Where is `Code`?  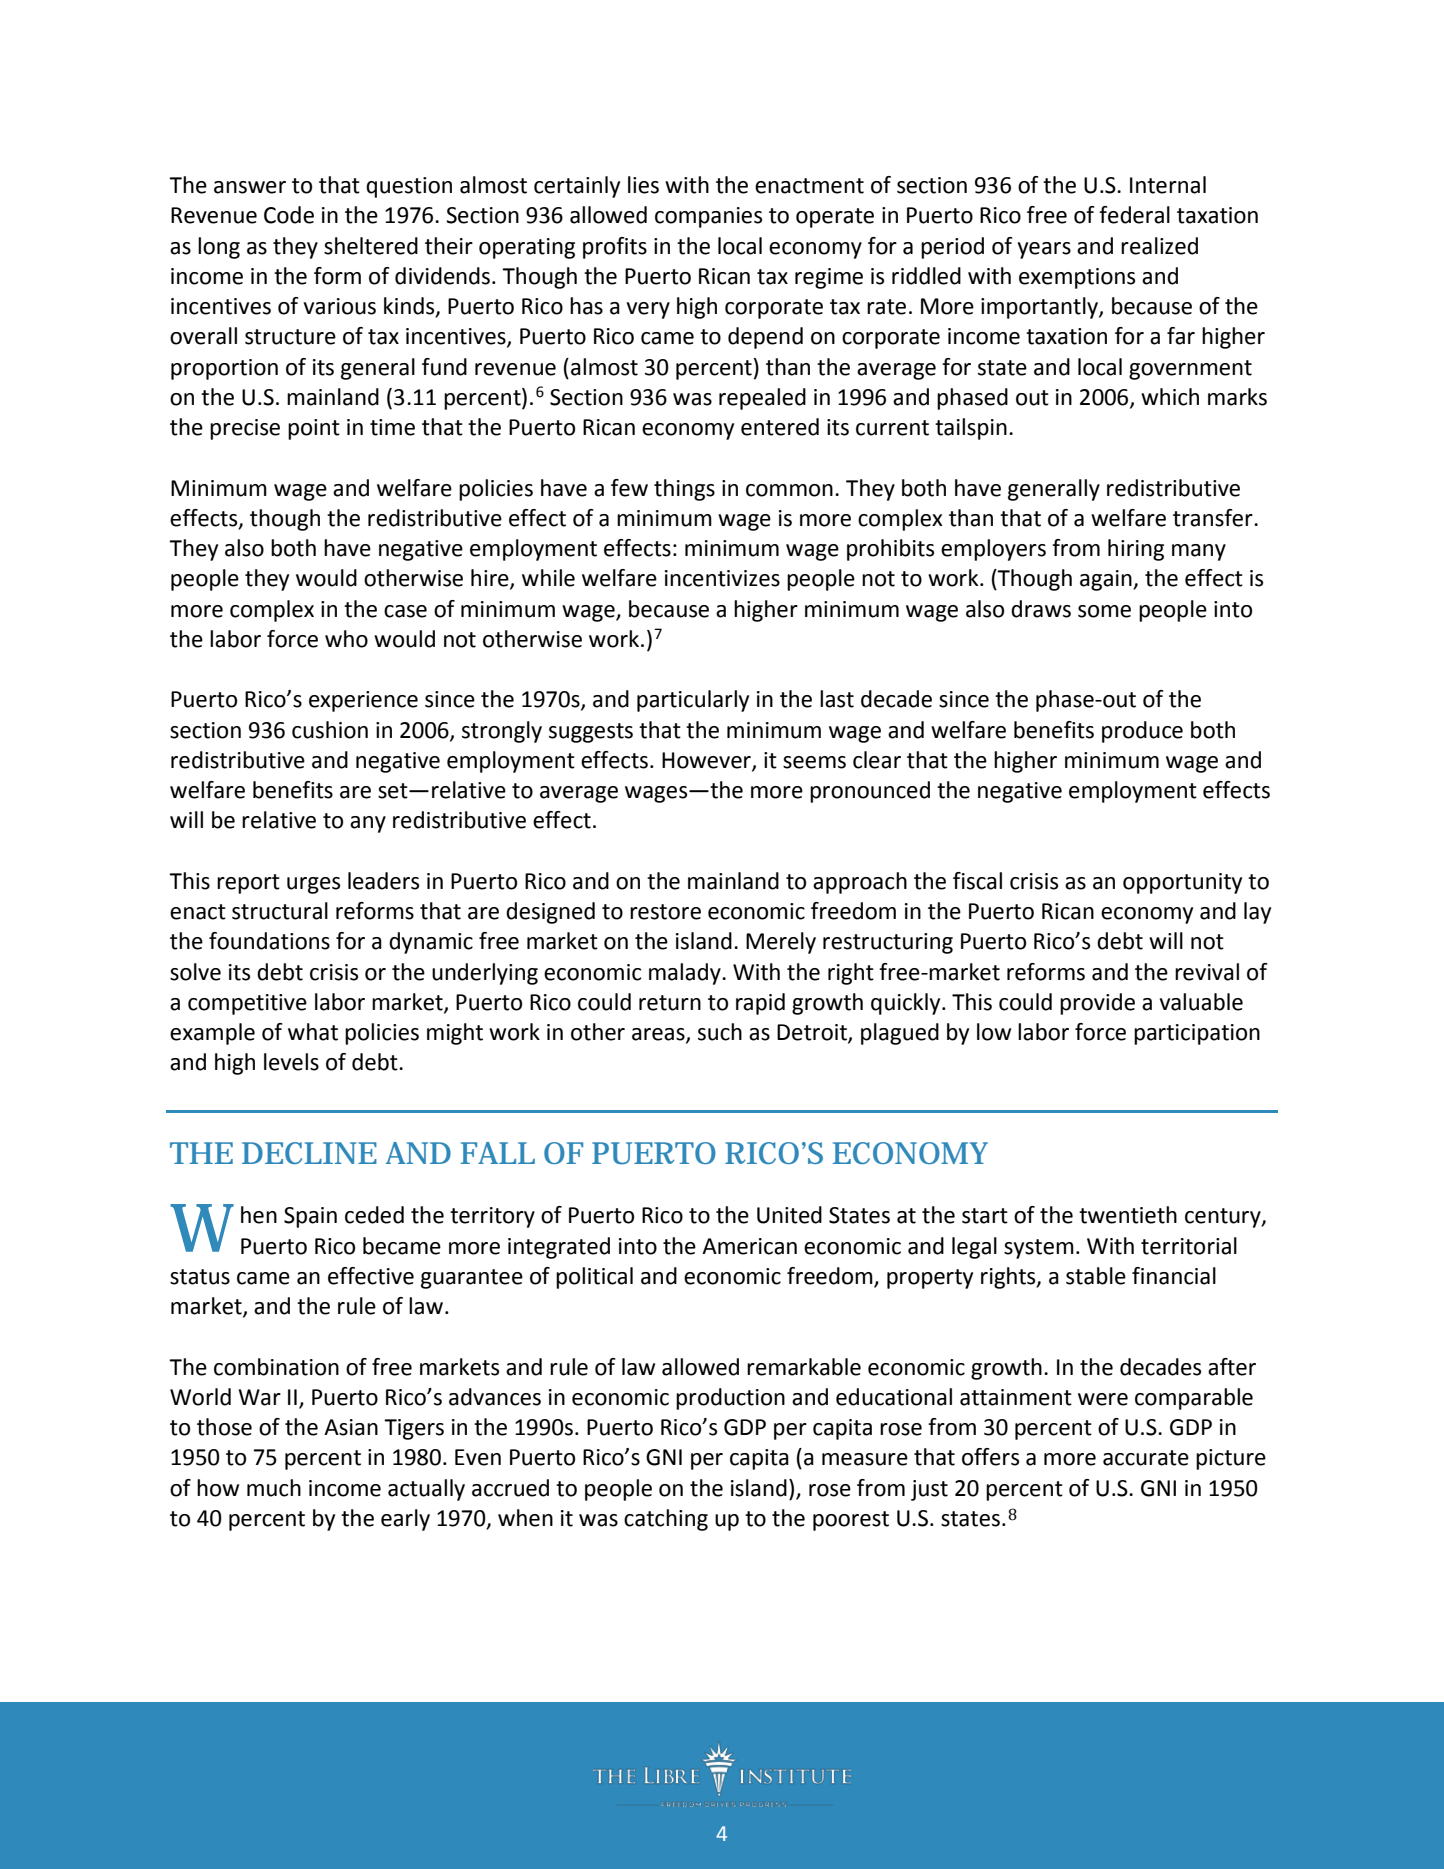 Code is located at coordinates (289, 215).
